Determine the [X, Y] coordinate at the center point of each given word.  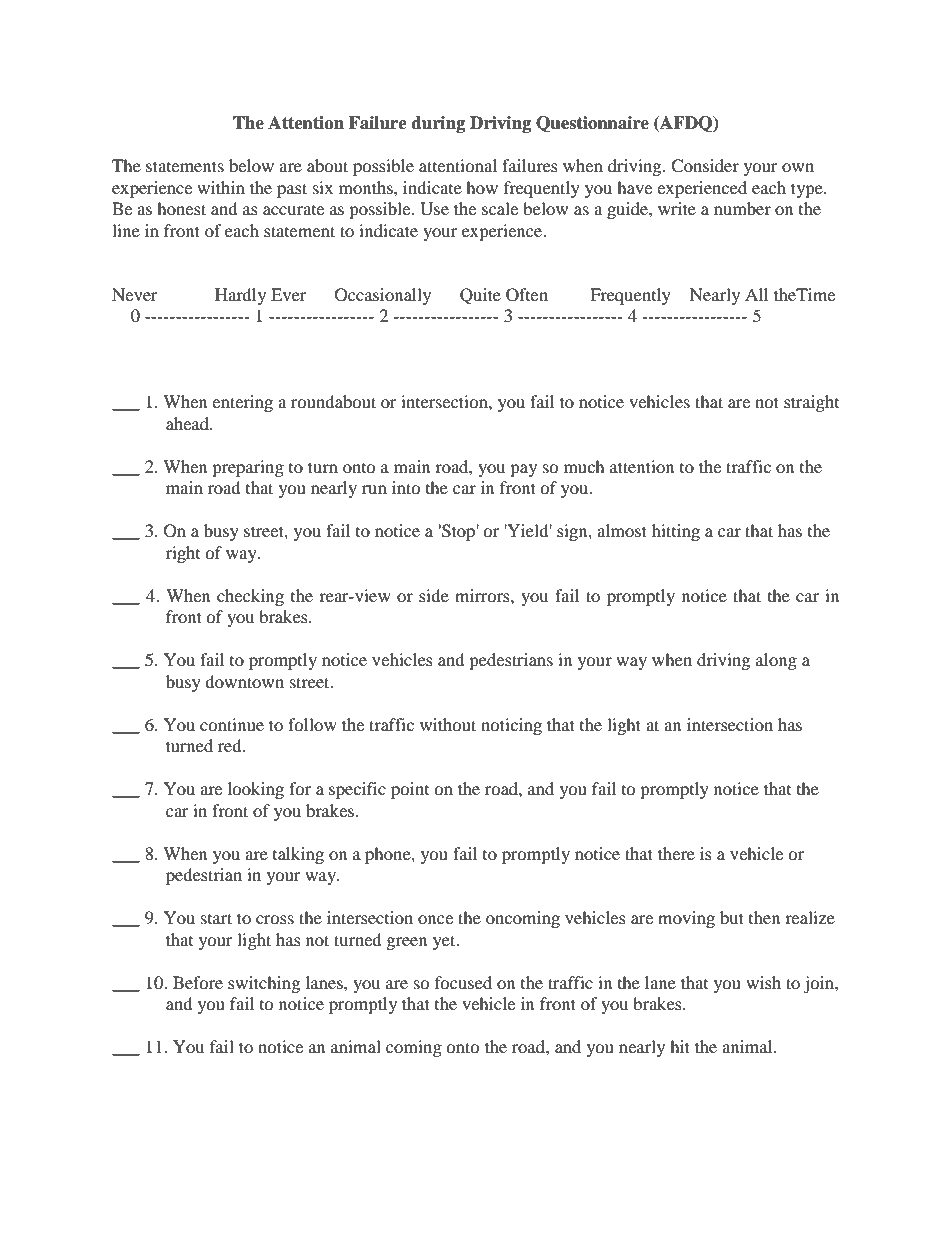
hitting [676, 532]
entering [242, 403]
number [742, 208]
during [438, 124]
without [448, 724]
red [231, 745]
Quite [480, 296]
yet [445, 942]
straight [811, 403]
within [221, 187]
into [406, 487]
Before [198, 982]
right [183, 554]
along [776, 661]
